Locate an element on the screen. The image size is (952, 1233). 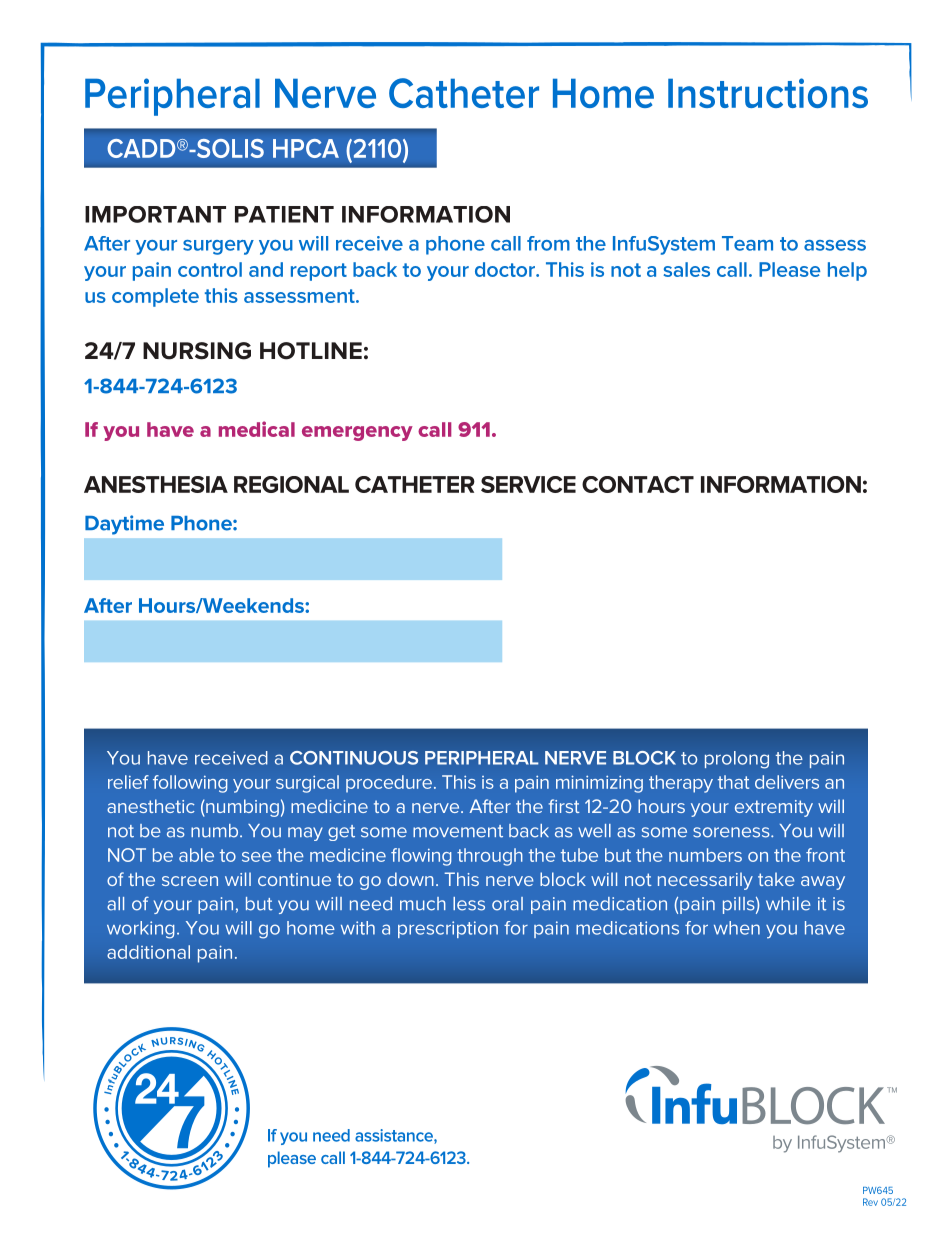
help is located at coordinates (847, 271).
